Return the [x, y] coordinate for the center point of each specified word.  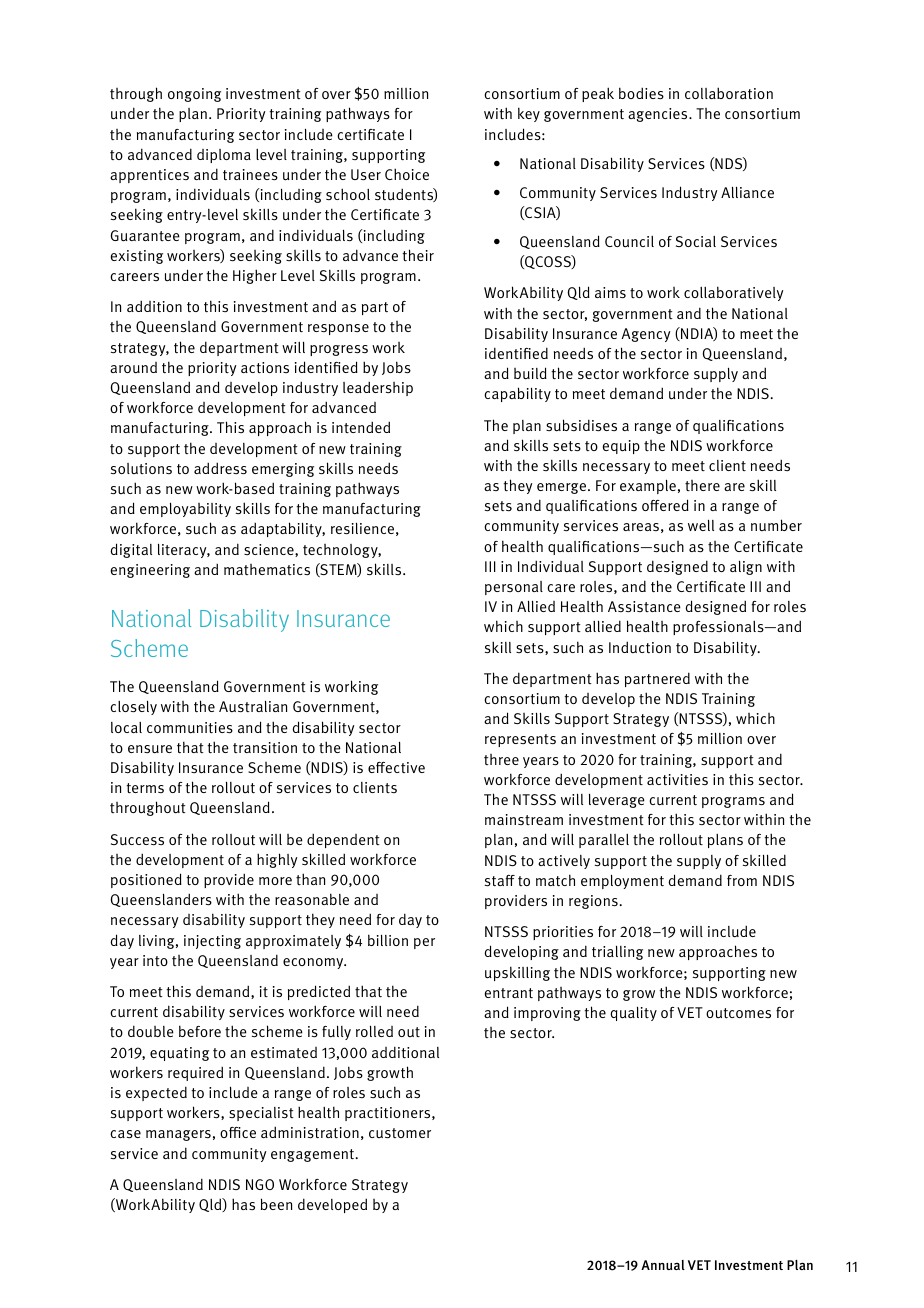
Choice [407, 174]
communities [190, 728]
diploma [224, 156]
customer [400, 1133]
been [276, 1204]
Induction [640, 647]
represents [520, 740]
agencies [659, 115]
